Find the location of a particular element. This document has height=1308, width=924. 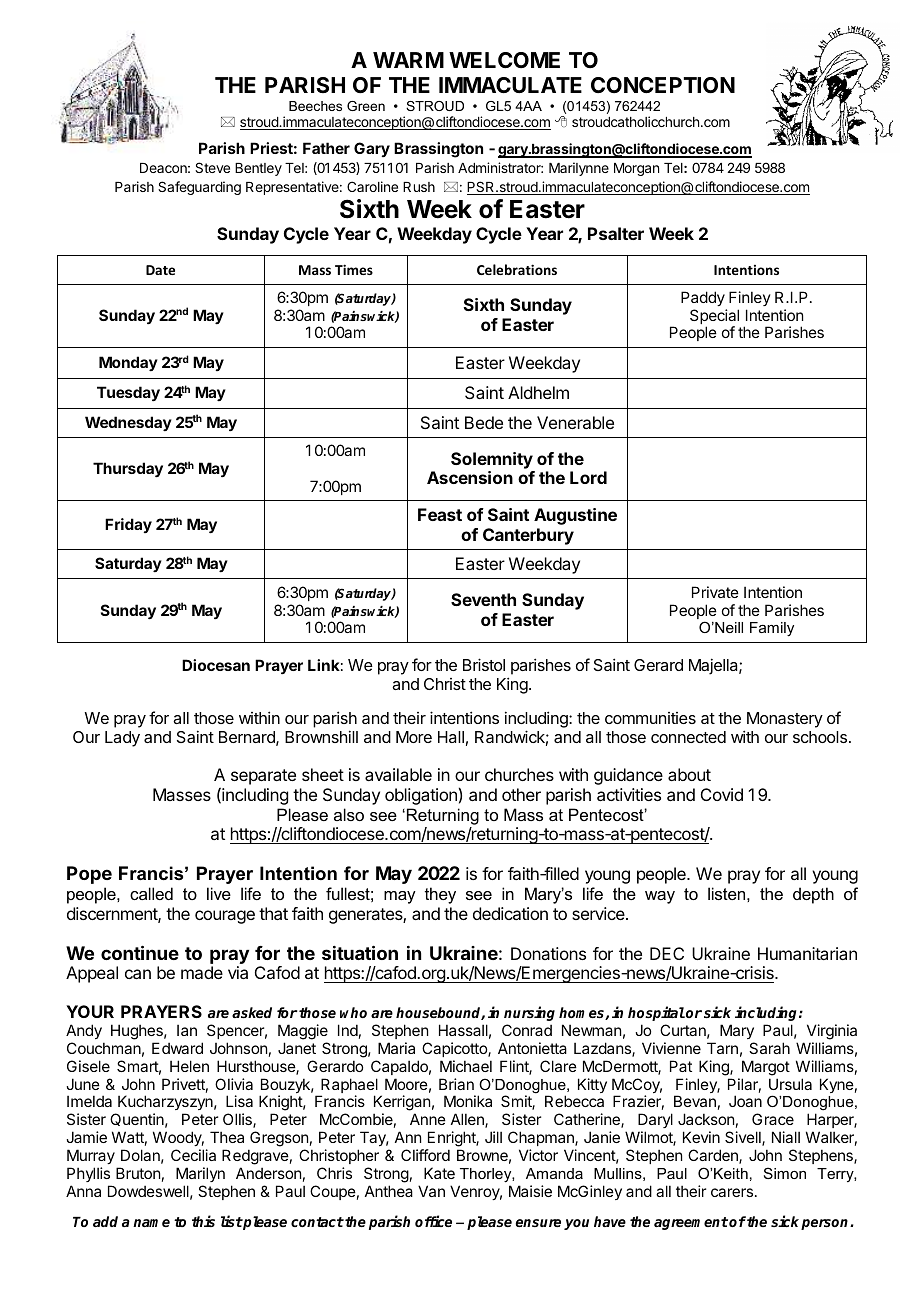

WELCOME is located at coordinates (504, 60).
